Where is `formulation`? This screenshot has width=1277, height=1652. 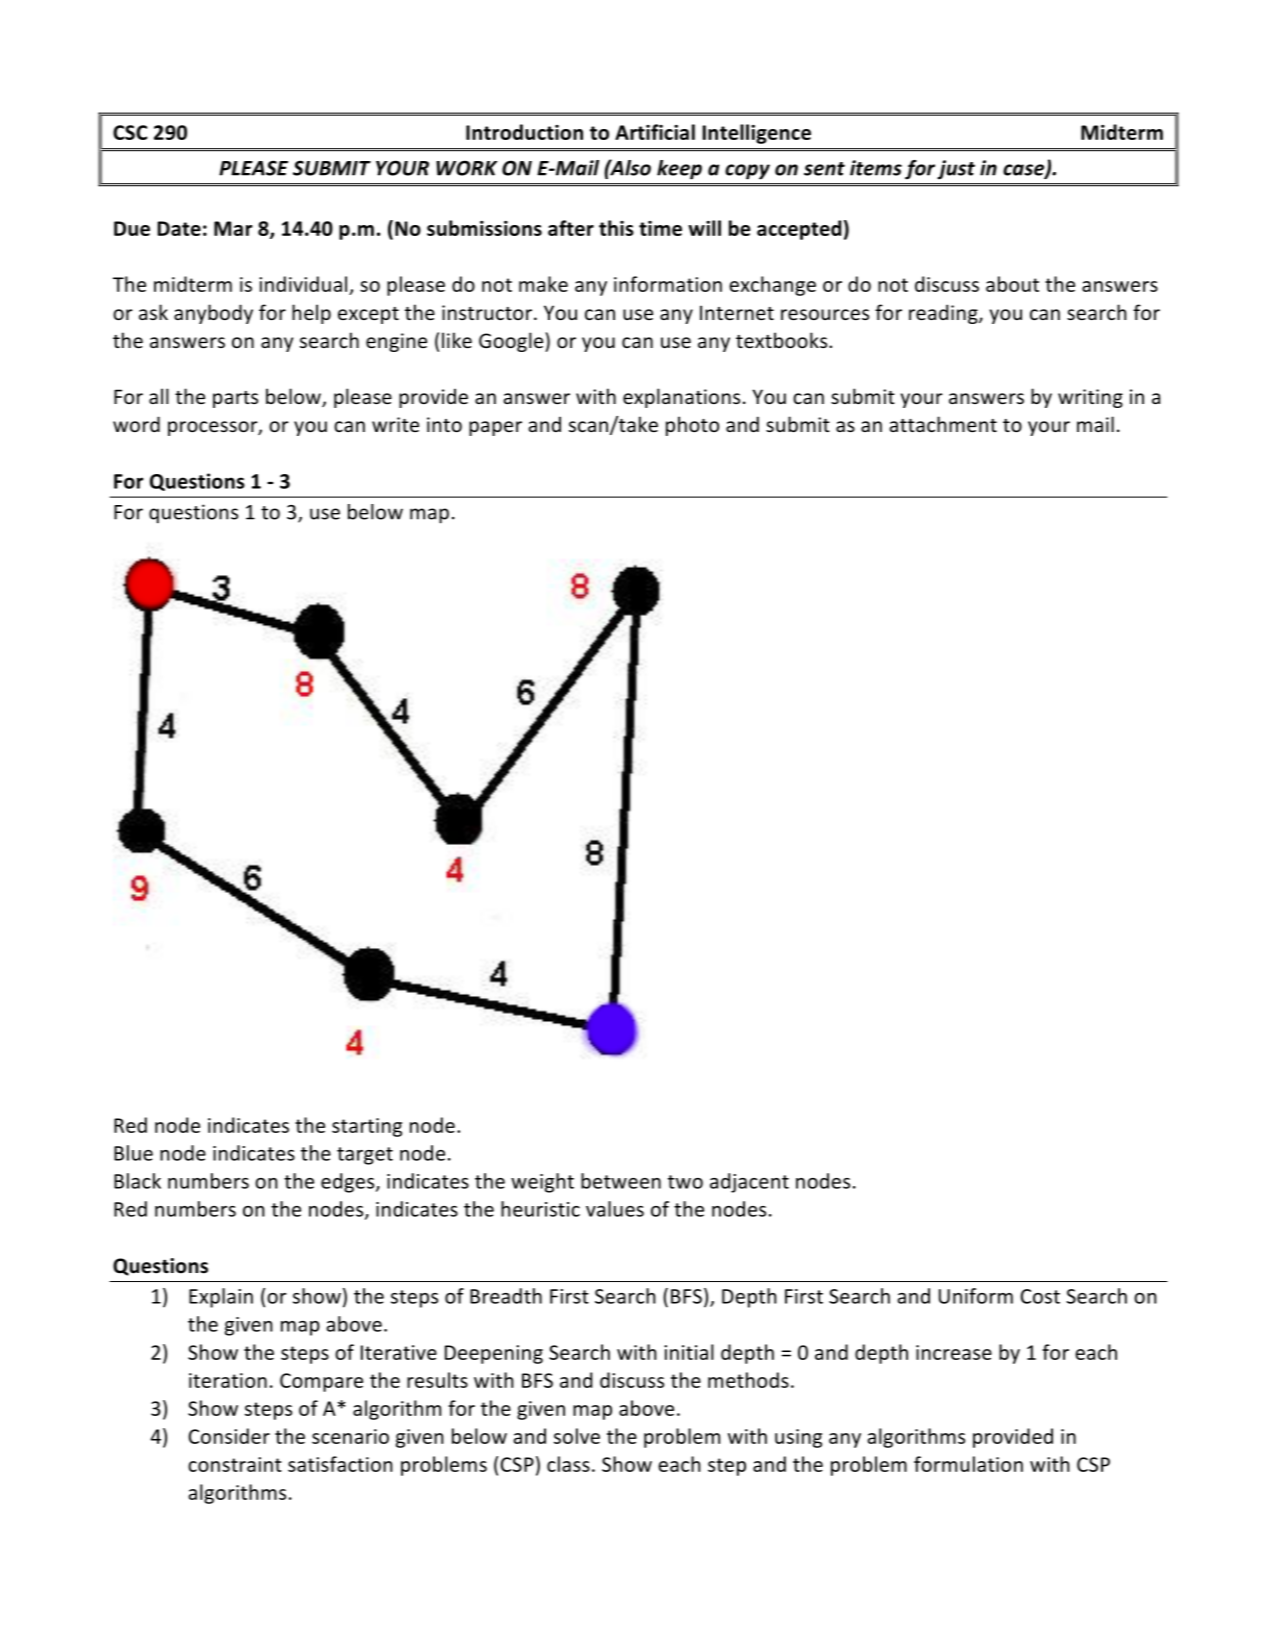
formulation is located at coordinates (968, 1464).
